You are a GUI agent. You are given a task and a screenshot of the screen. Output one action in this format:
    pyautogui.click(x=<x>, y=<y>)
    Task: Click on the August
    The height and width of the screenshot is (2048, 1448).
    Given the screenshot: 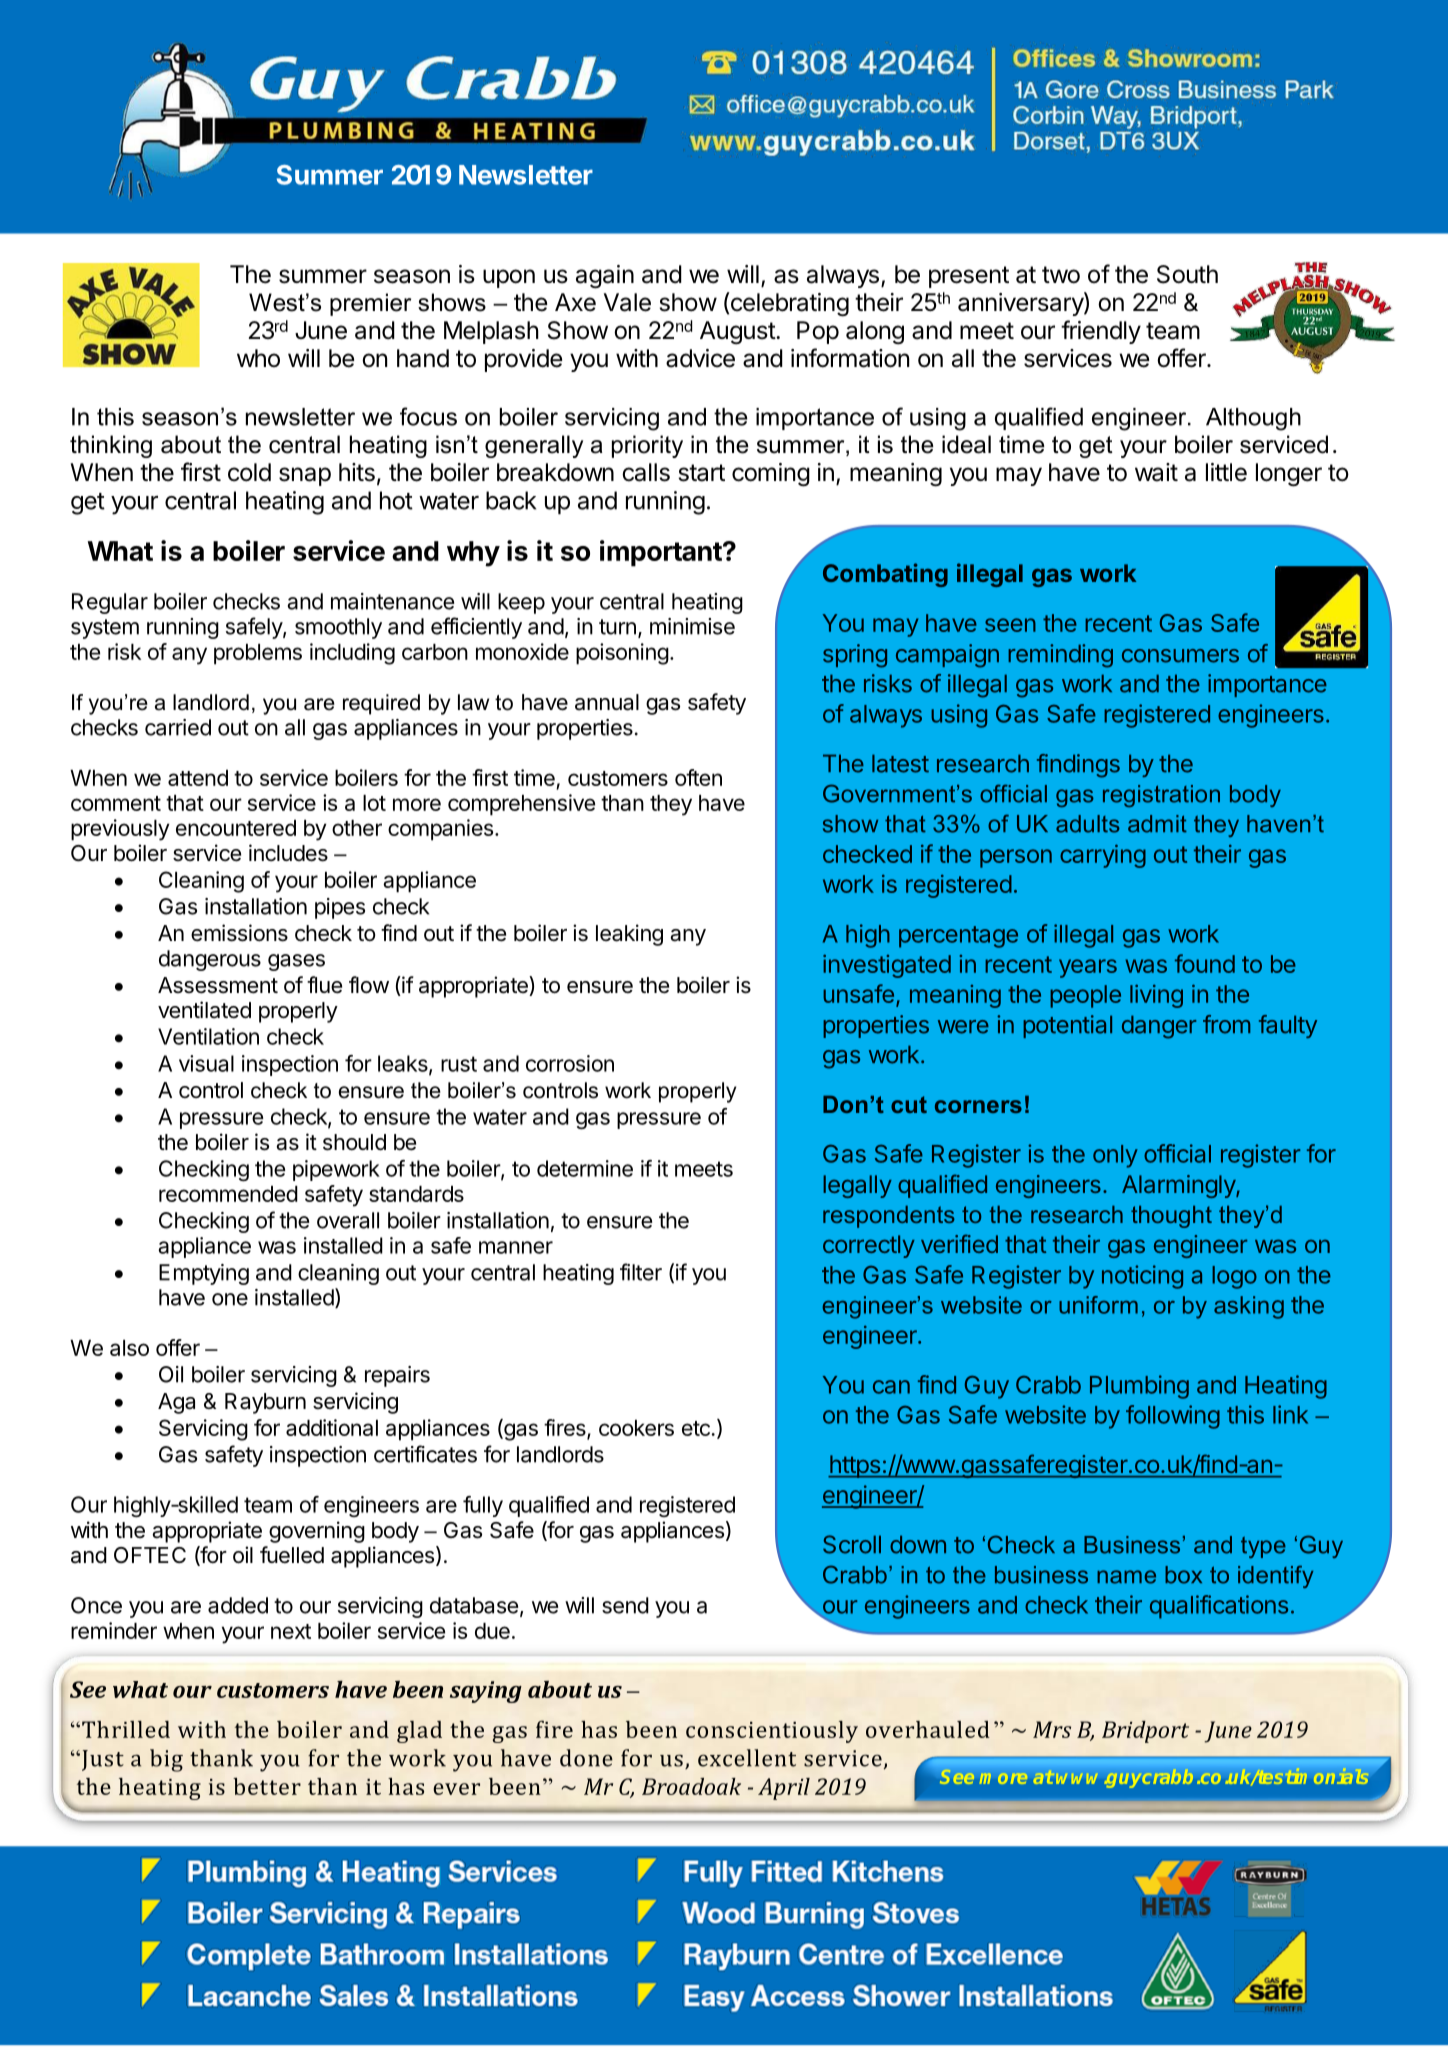 What is the action you would take?
    pyautogui.click(x=738, y=333)
